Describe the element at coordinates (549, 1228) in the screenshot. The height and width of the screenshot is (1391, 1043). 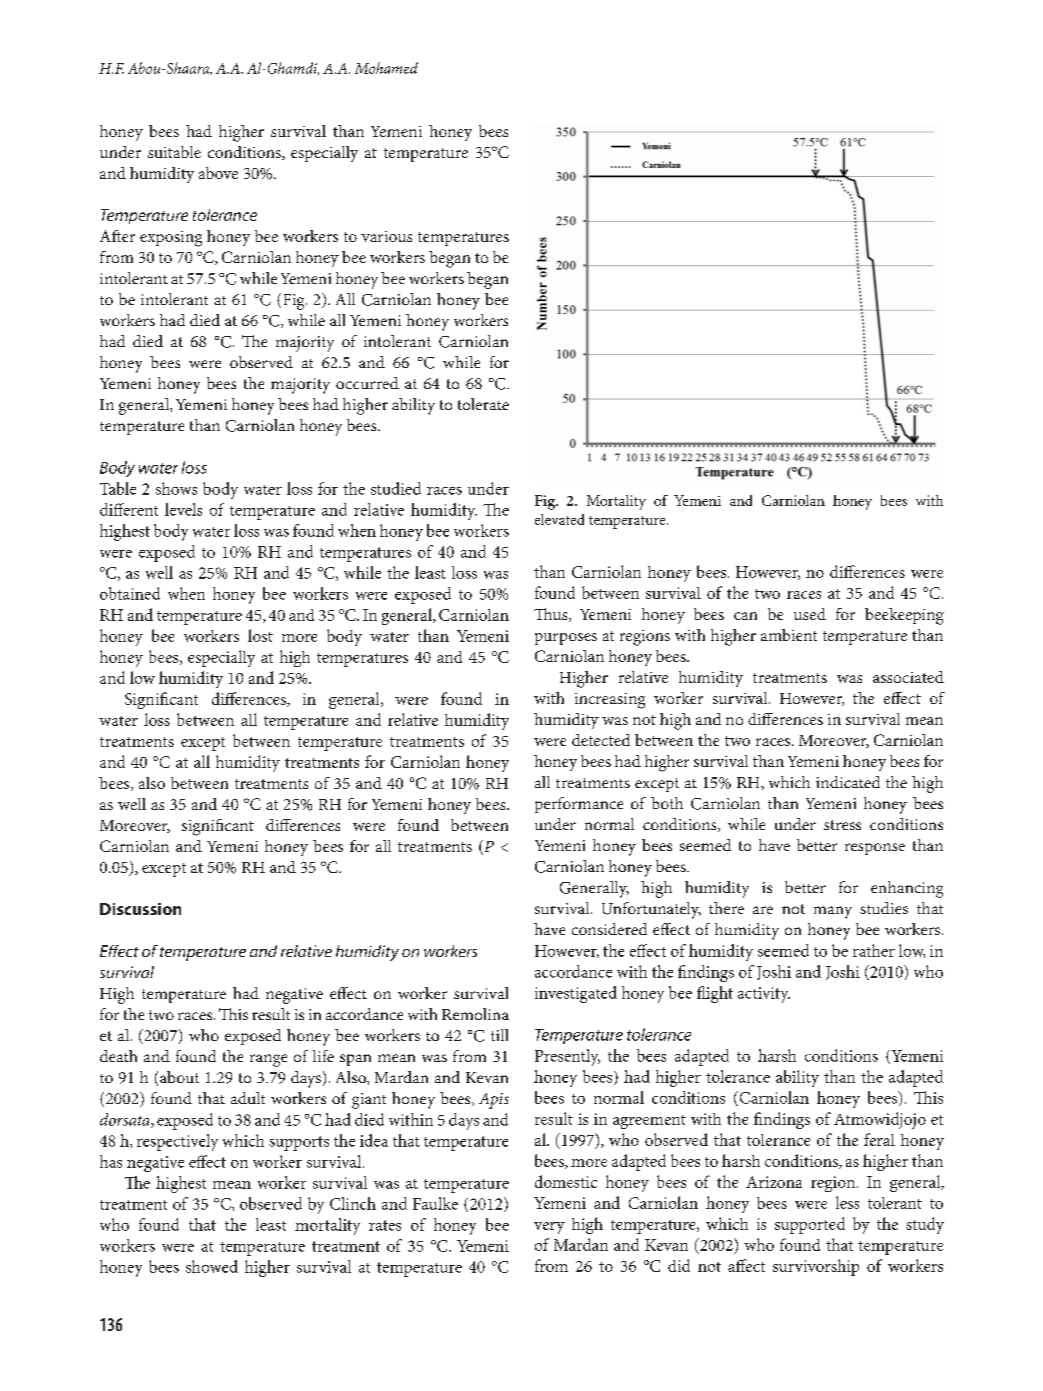
I see `very` at that location.
